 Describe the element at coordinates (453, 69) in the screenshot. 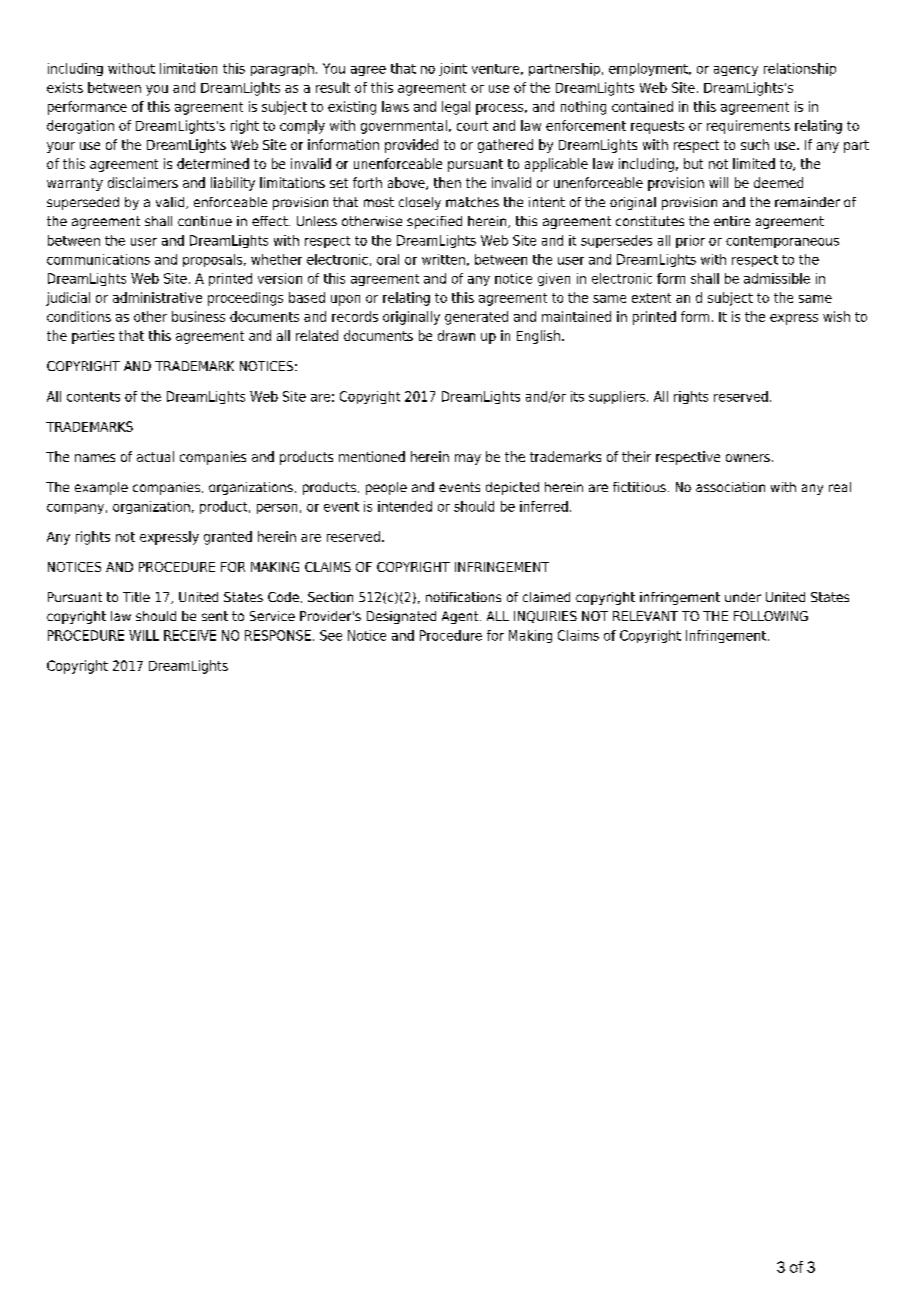

I see `joint` at that location.
